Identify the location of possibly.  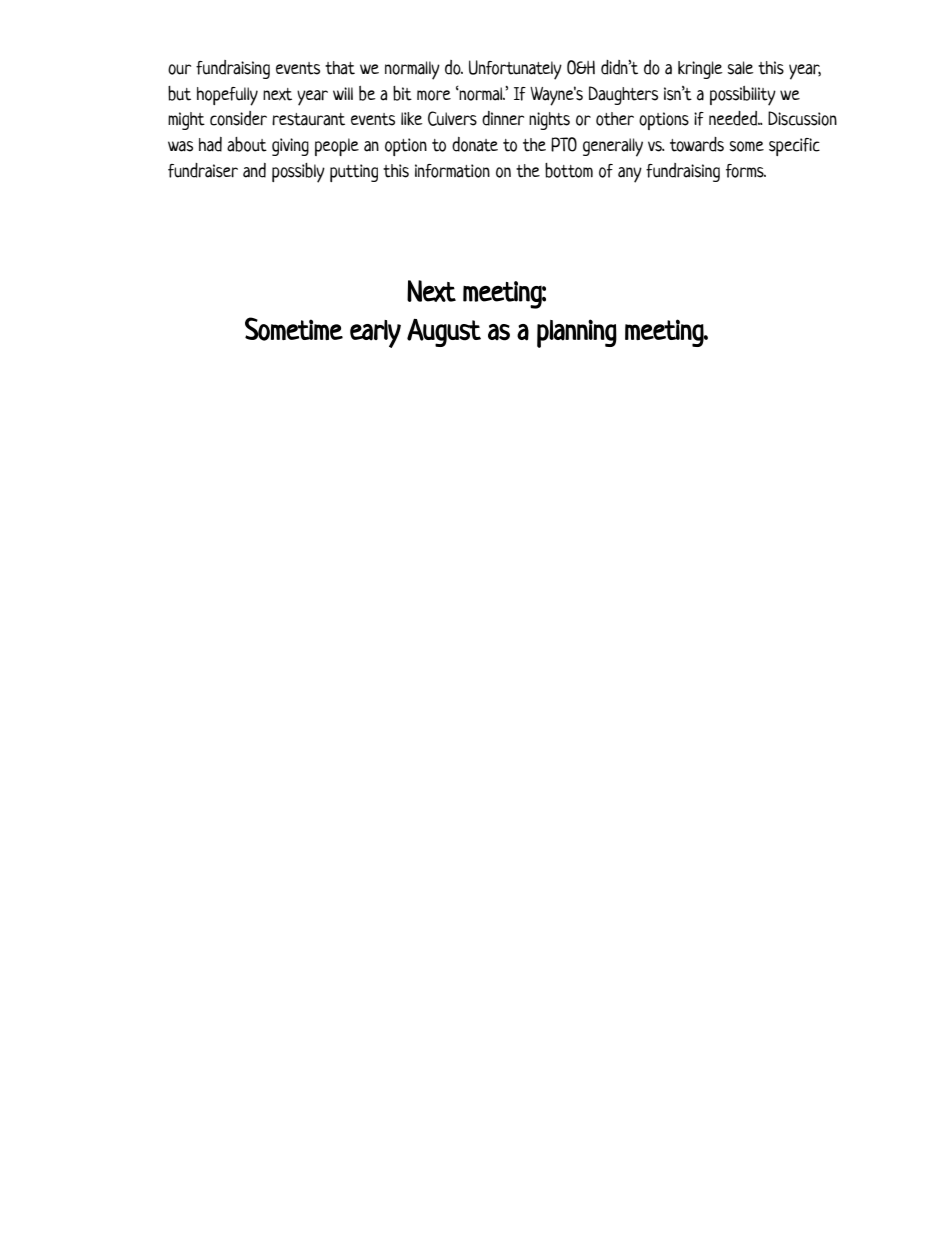
(298, 173).
